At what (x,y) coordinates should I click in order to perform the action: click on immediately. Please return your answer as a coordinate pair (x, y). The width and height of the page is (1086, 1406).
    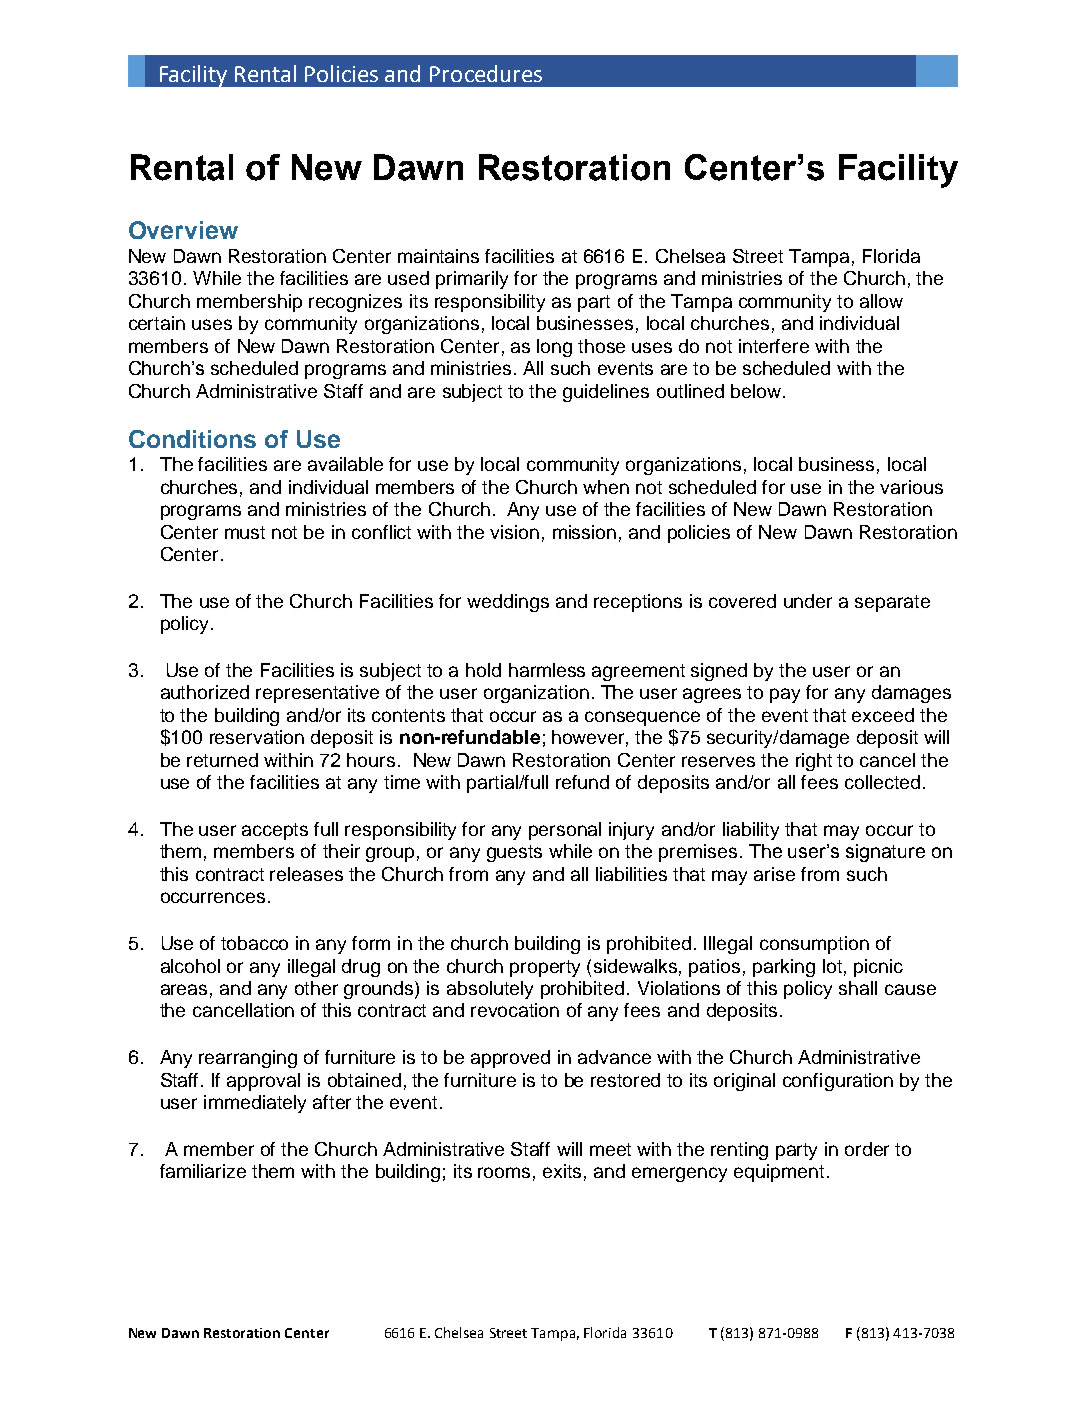
    Looking at the image, I should click on (255, 1104).
